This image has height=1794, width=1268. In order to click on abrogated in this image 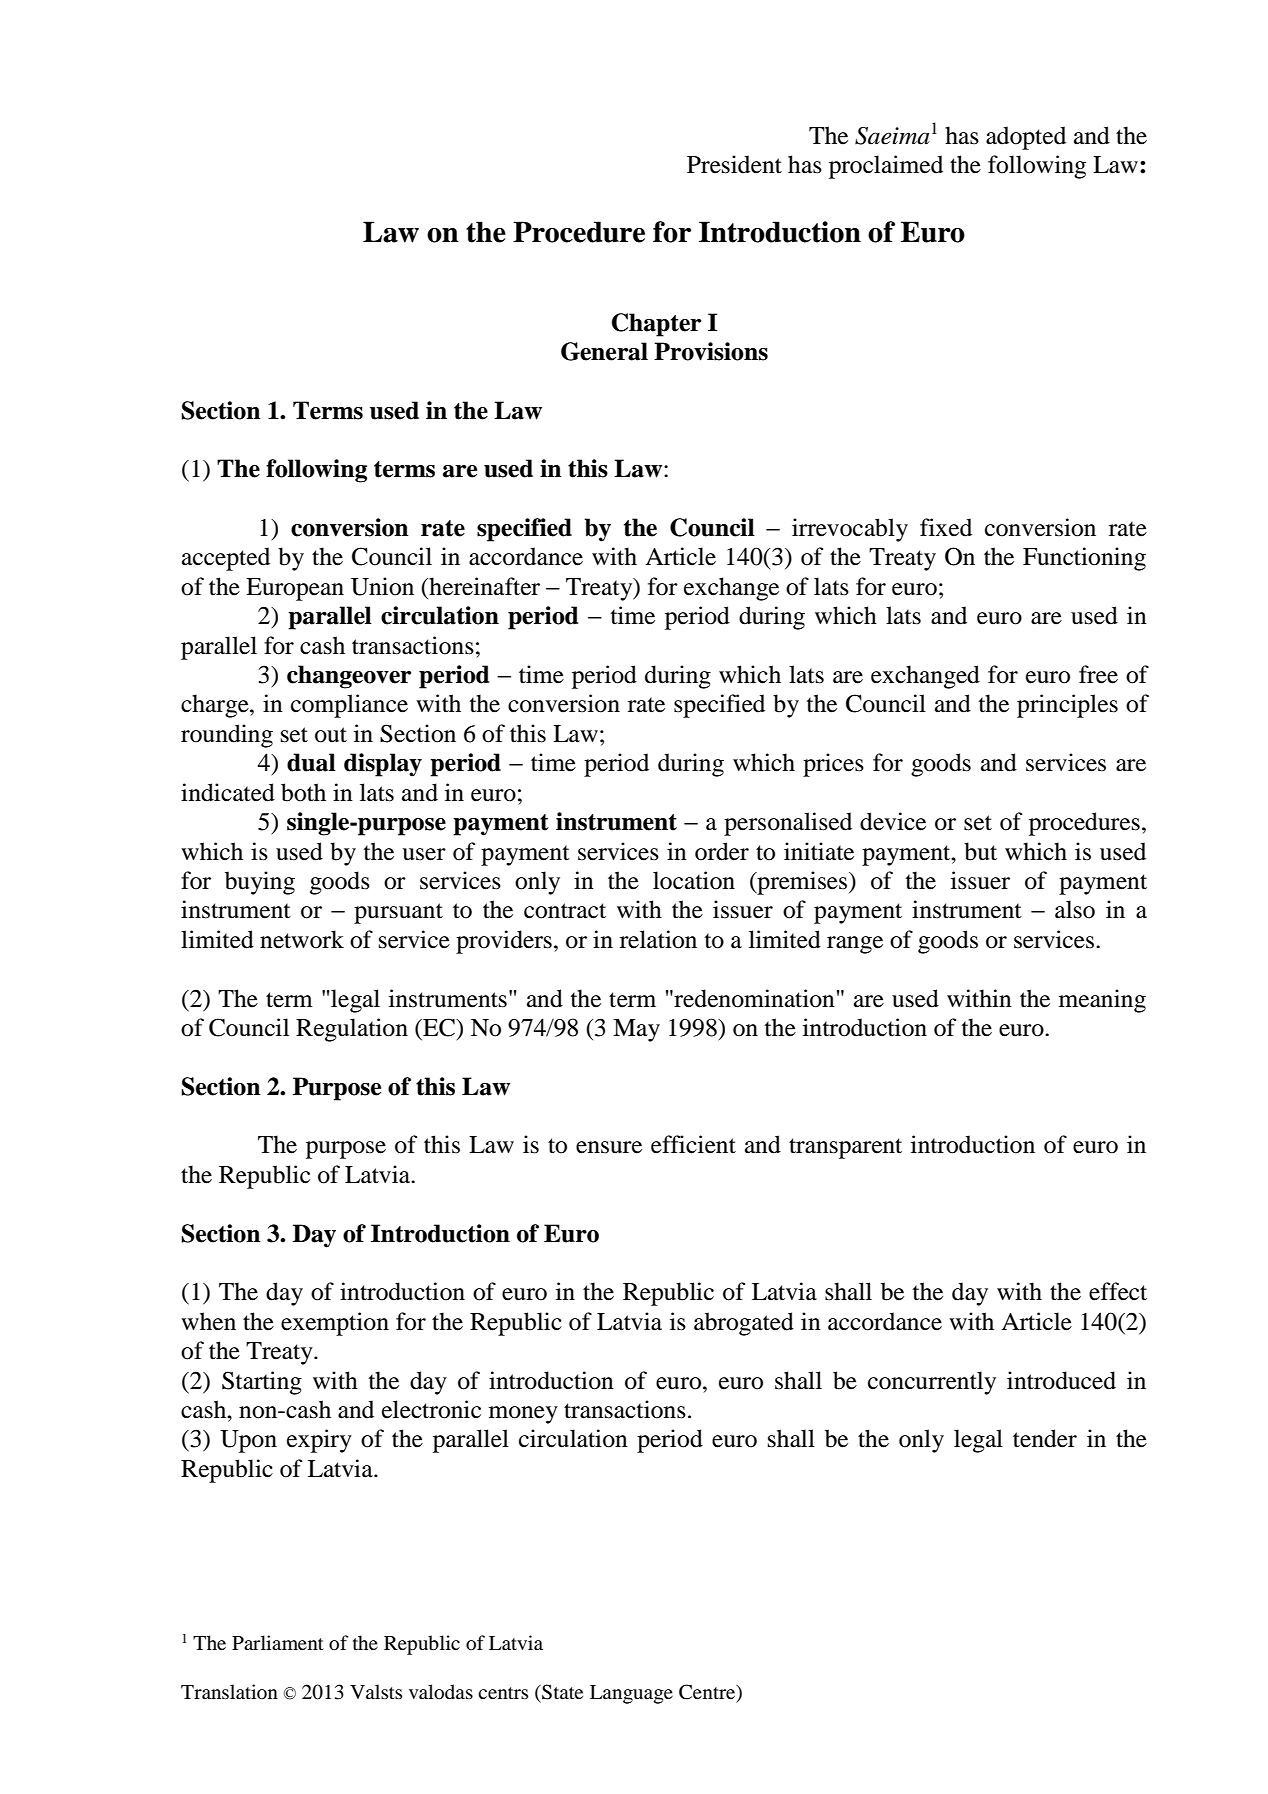, I will do `click(744, 1324)`.
